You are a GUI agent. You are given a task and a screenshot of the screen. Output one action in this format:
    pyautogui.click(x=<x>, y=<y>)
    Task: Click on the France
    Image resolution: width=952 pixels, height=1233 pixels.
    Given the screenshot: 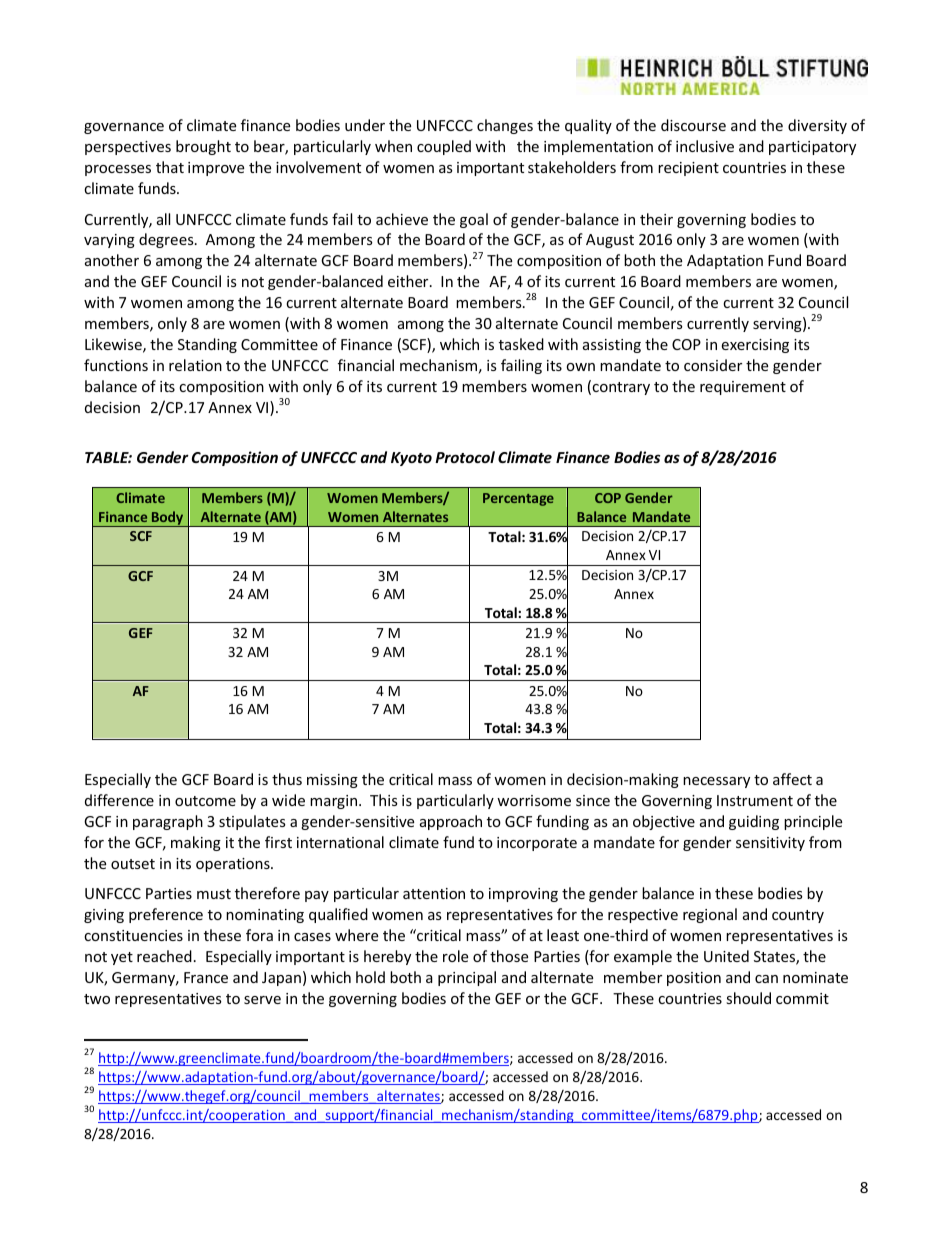 What is the action you would take?
    pyautogui.click(x=206, y=977)
